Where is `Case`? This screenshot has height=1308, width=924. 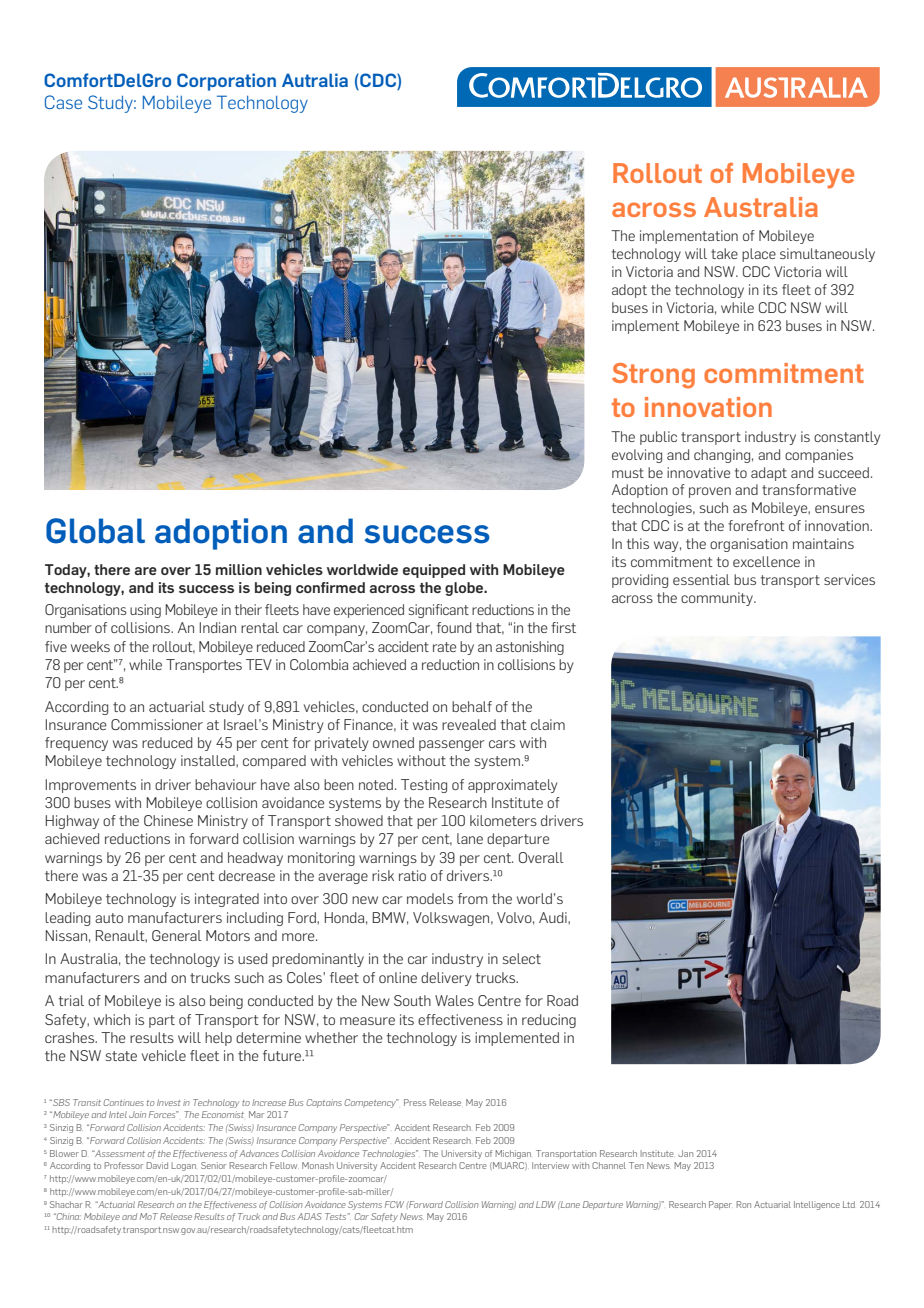
Case is located at coordinates (63, 102).
